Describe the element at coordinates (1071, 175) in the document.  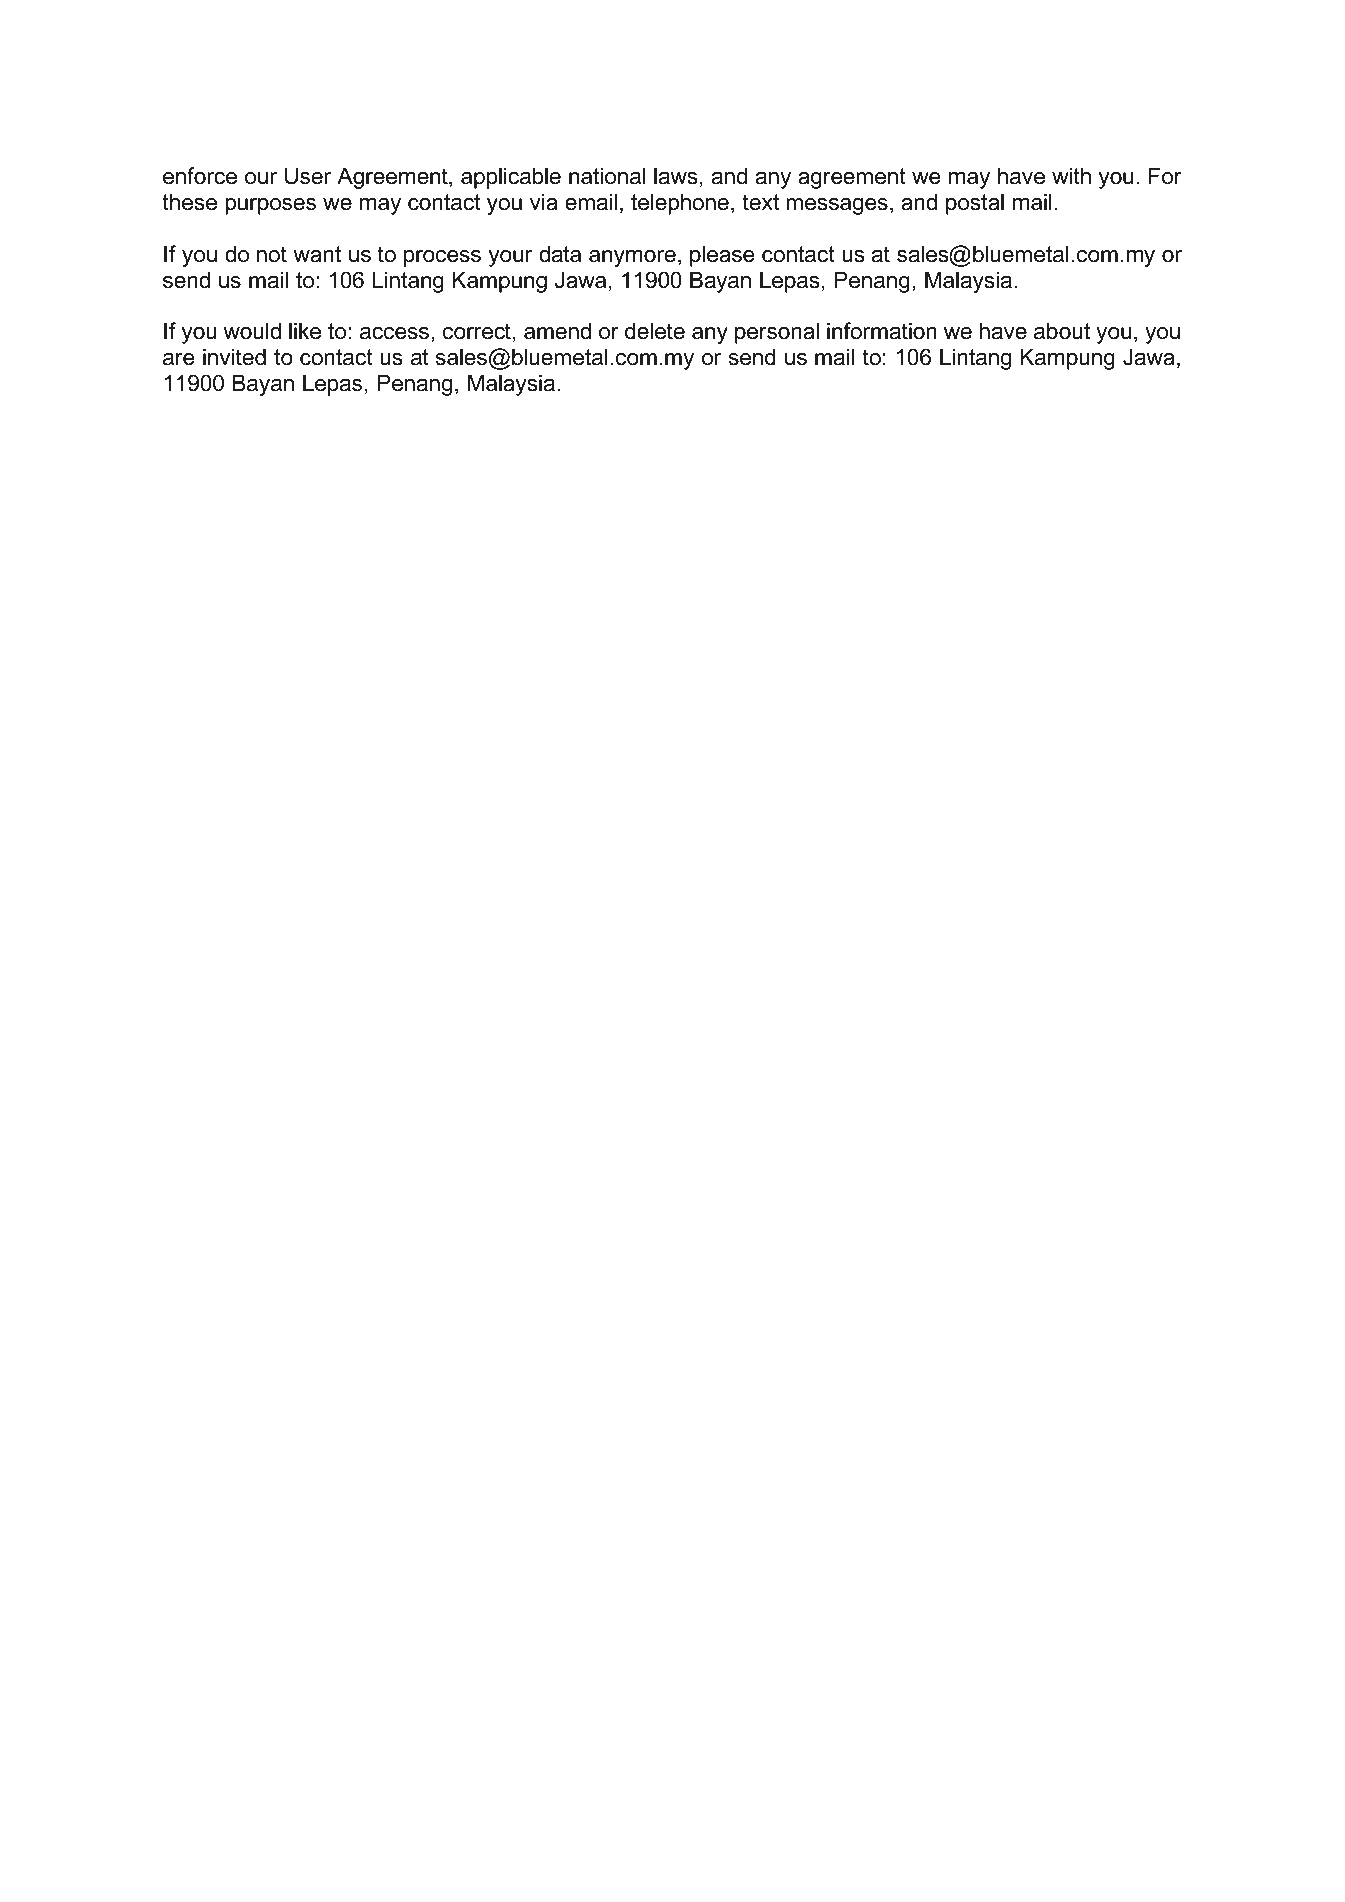
I see `with` at that location.
